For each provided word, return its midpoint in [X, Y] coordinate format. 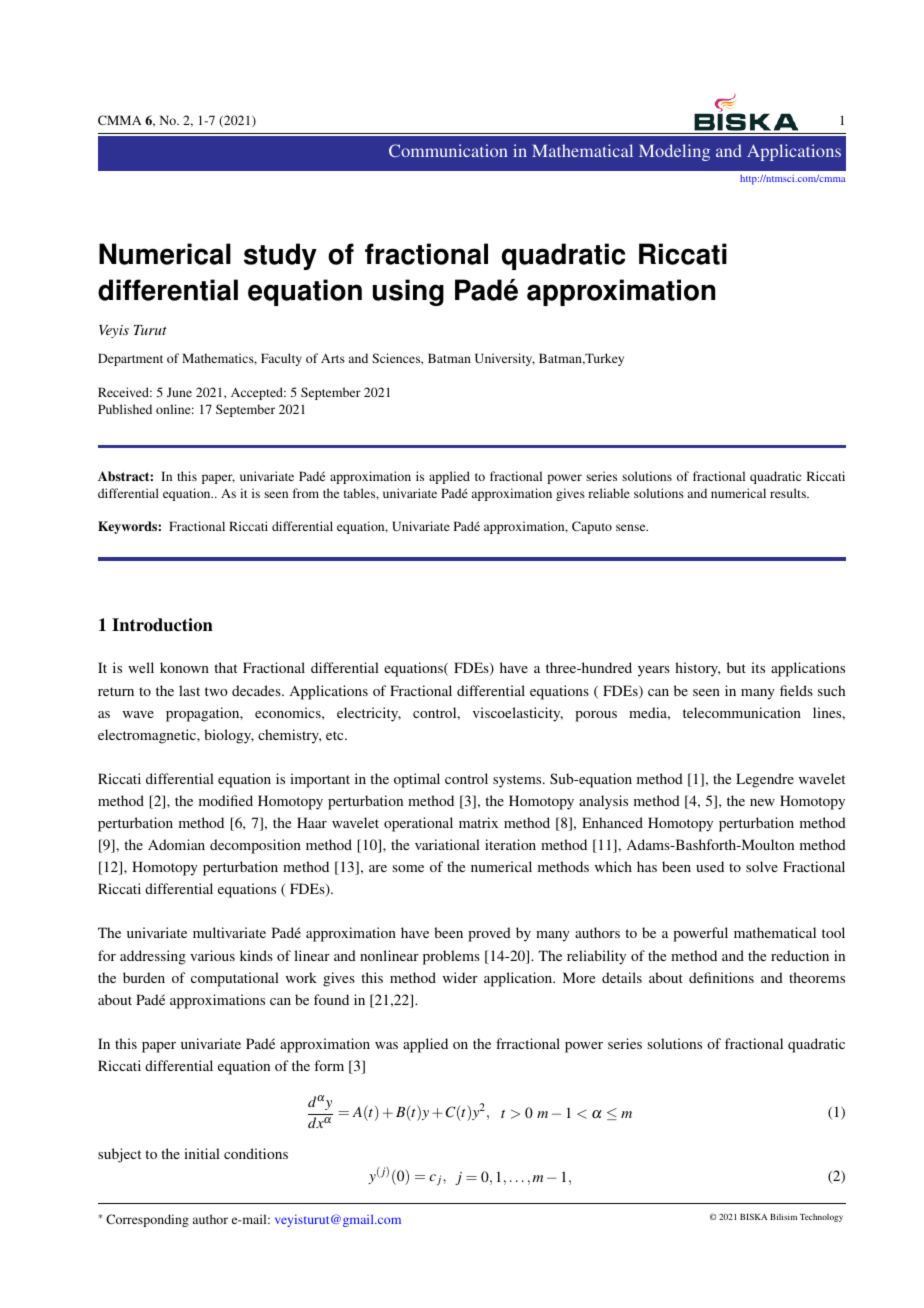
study [280, 256]
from [306, 493]
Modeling [674, 152]
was [386, 1045]
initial [202, 1153]
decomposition [255, 846]
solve [762, 866]
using [408, 292]
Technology [821, 1218]
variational [447, 844]
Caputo [592, 527]
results [789, 493]
